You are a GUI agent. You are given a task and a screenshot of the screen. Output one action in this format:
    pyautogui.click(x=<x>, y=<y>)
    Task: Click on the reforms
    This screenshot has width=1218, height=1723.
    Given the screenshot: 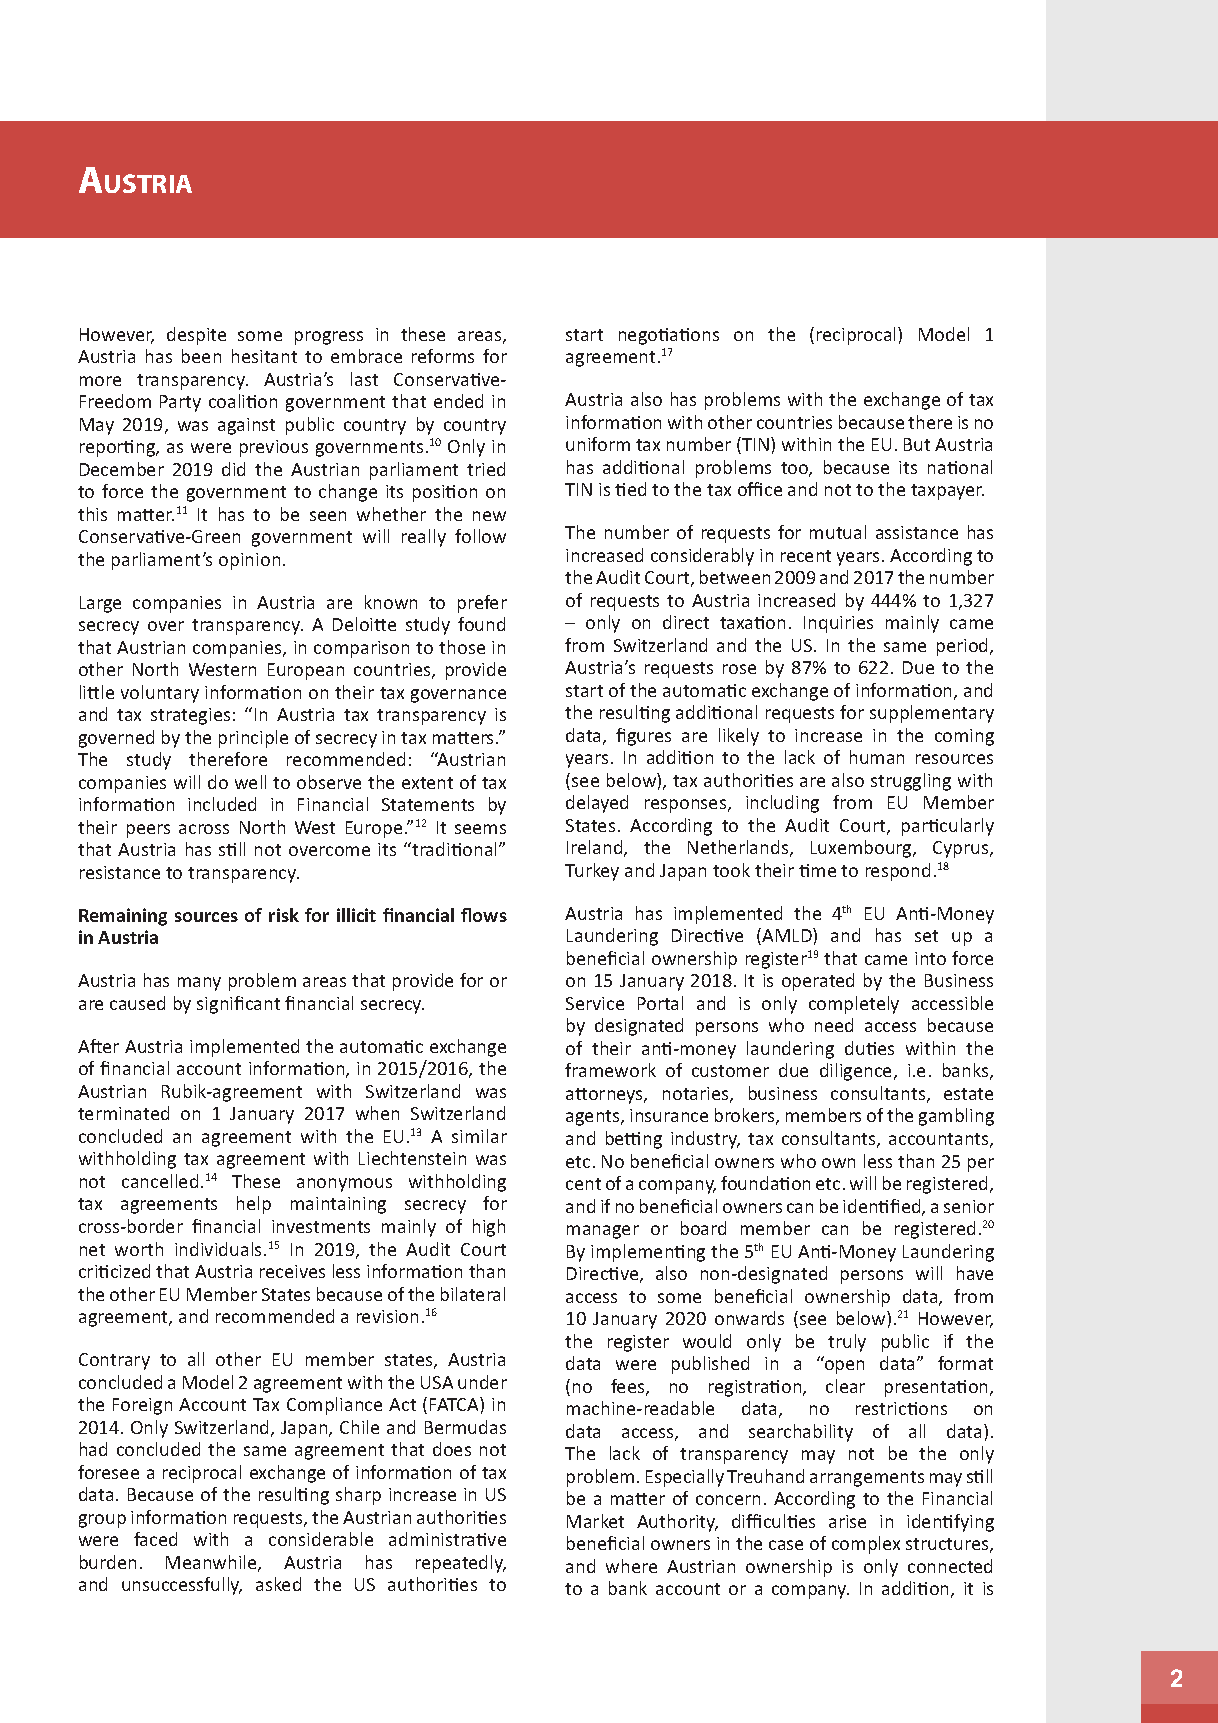 What is the action you would take?
    pyautogui.click(x=443, y=356)
